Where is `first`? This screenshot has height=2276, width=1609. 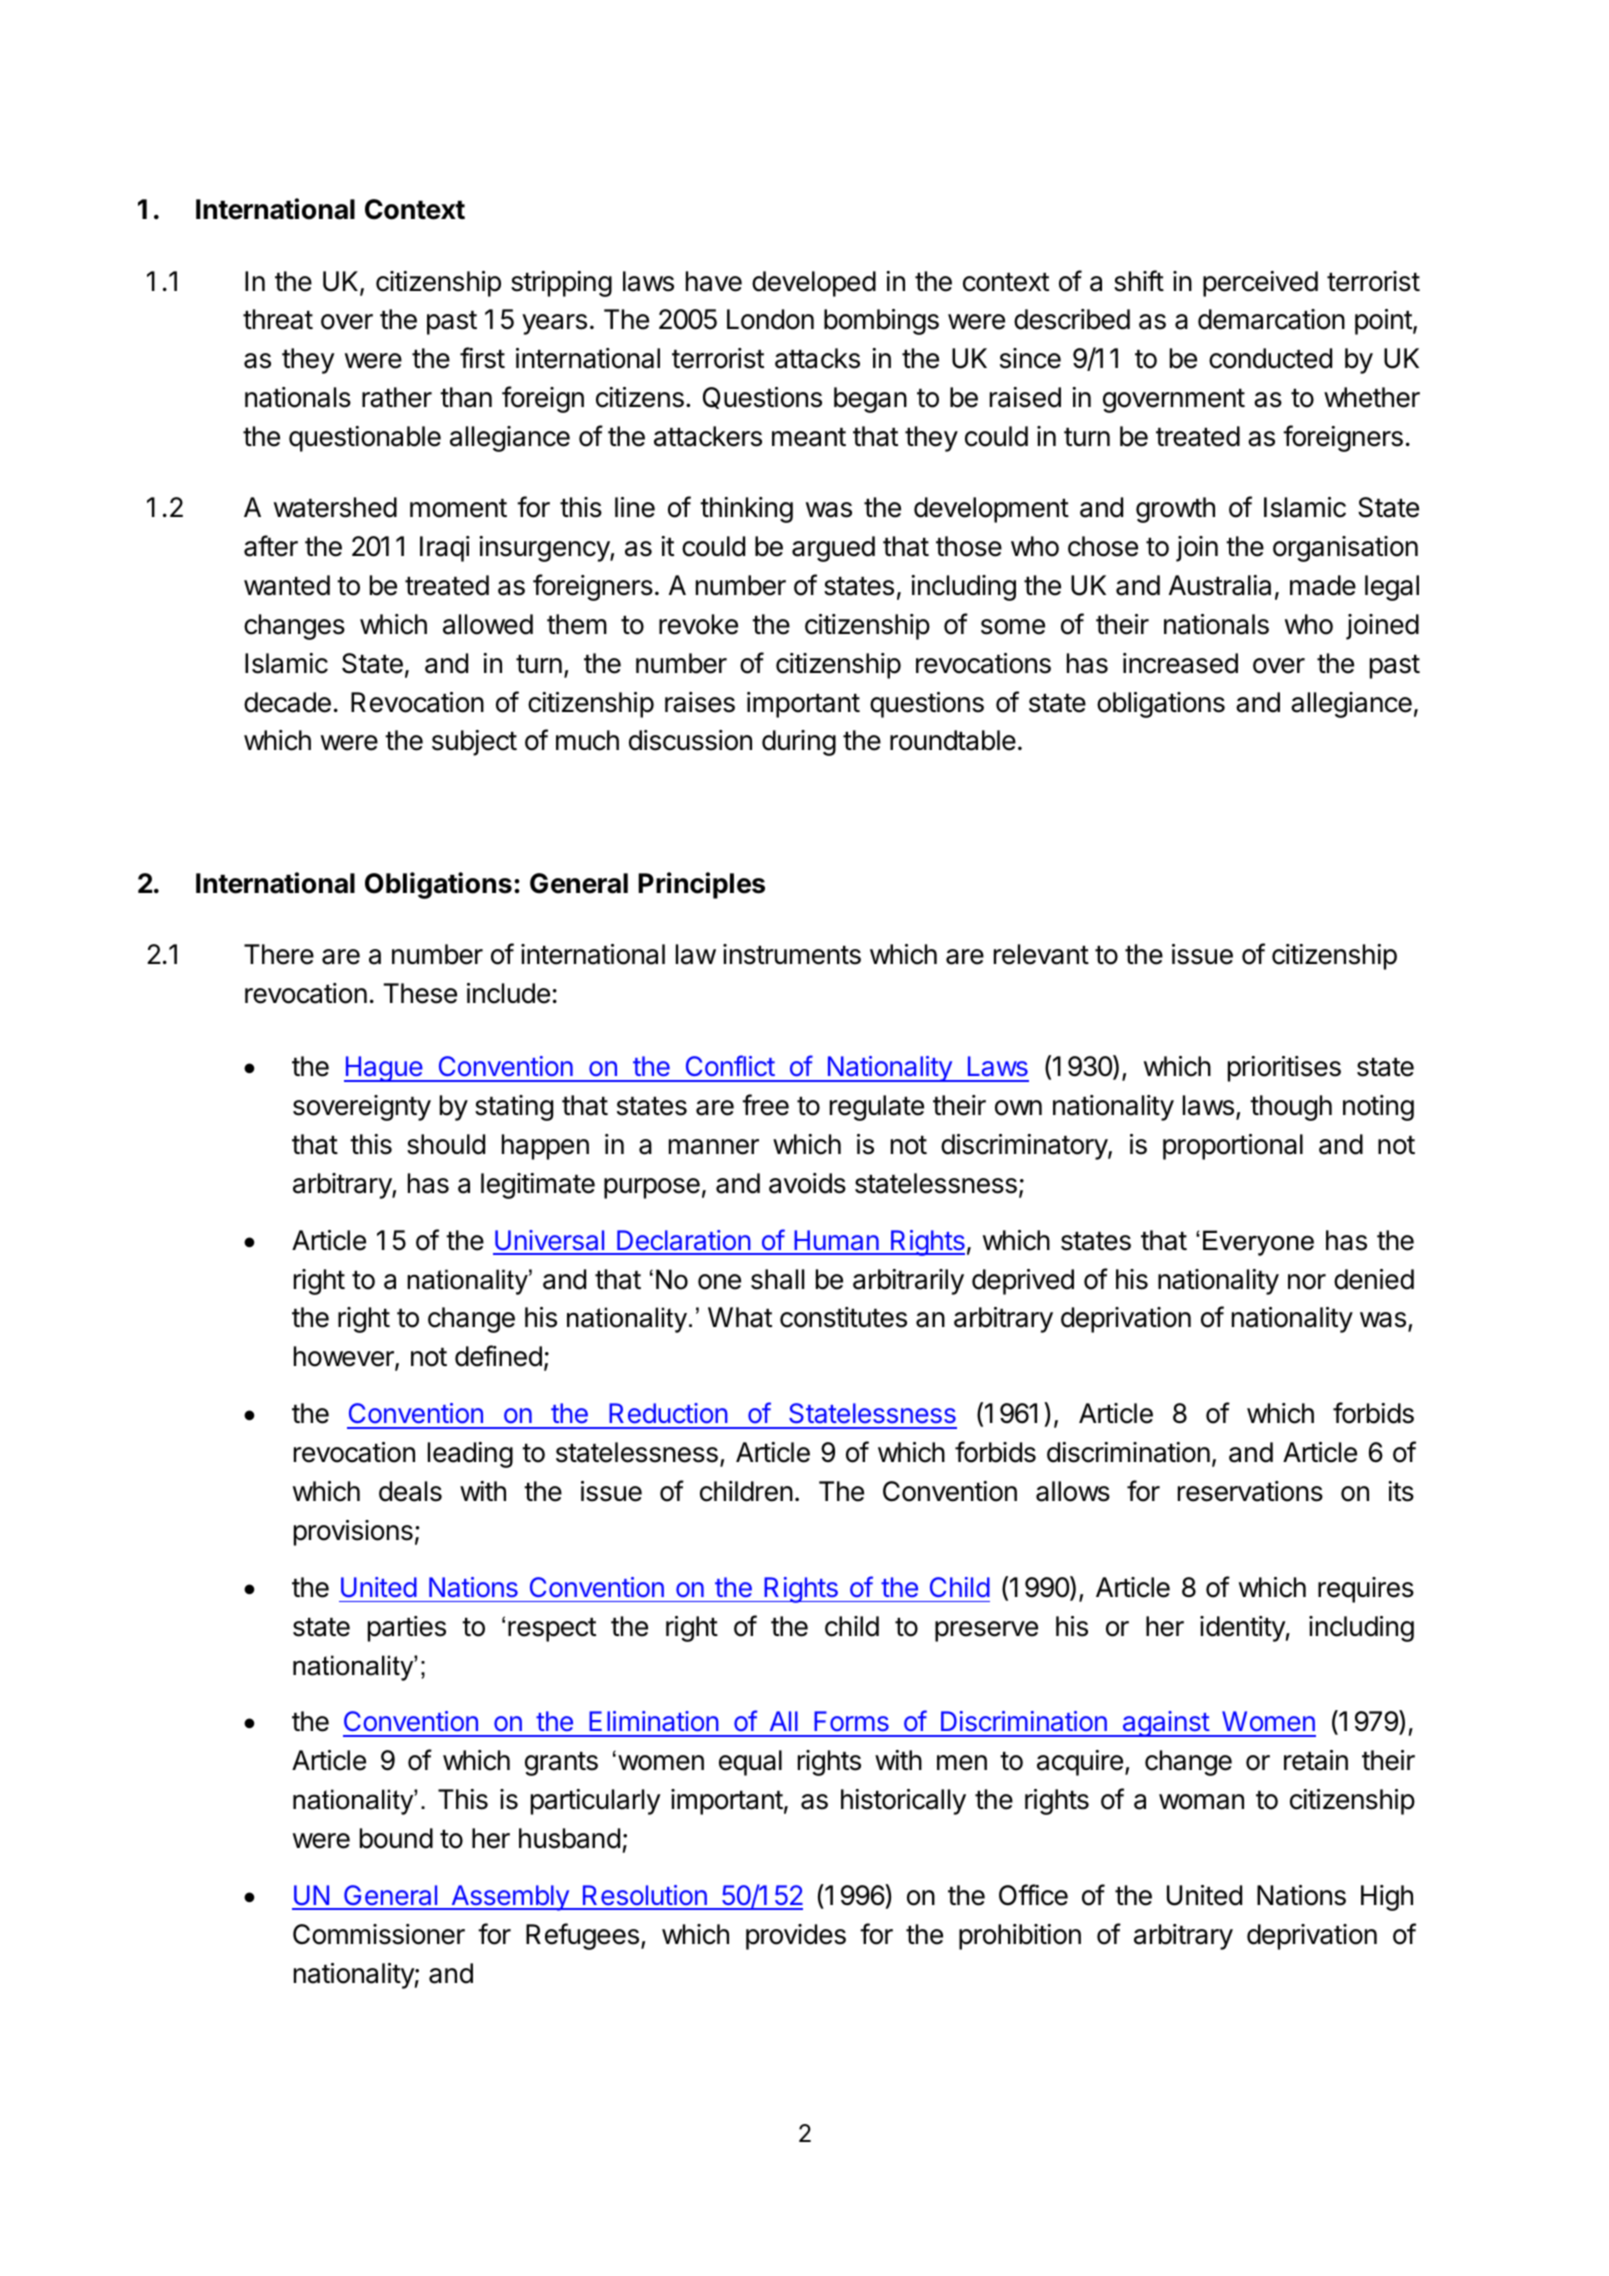 first is located at coordinates (482, 358).
